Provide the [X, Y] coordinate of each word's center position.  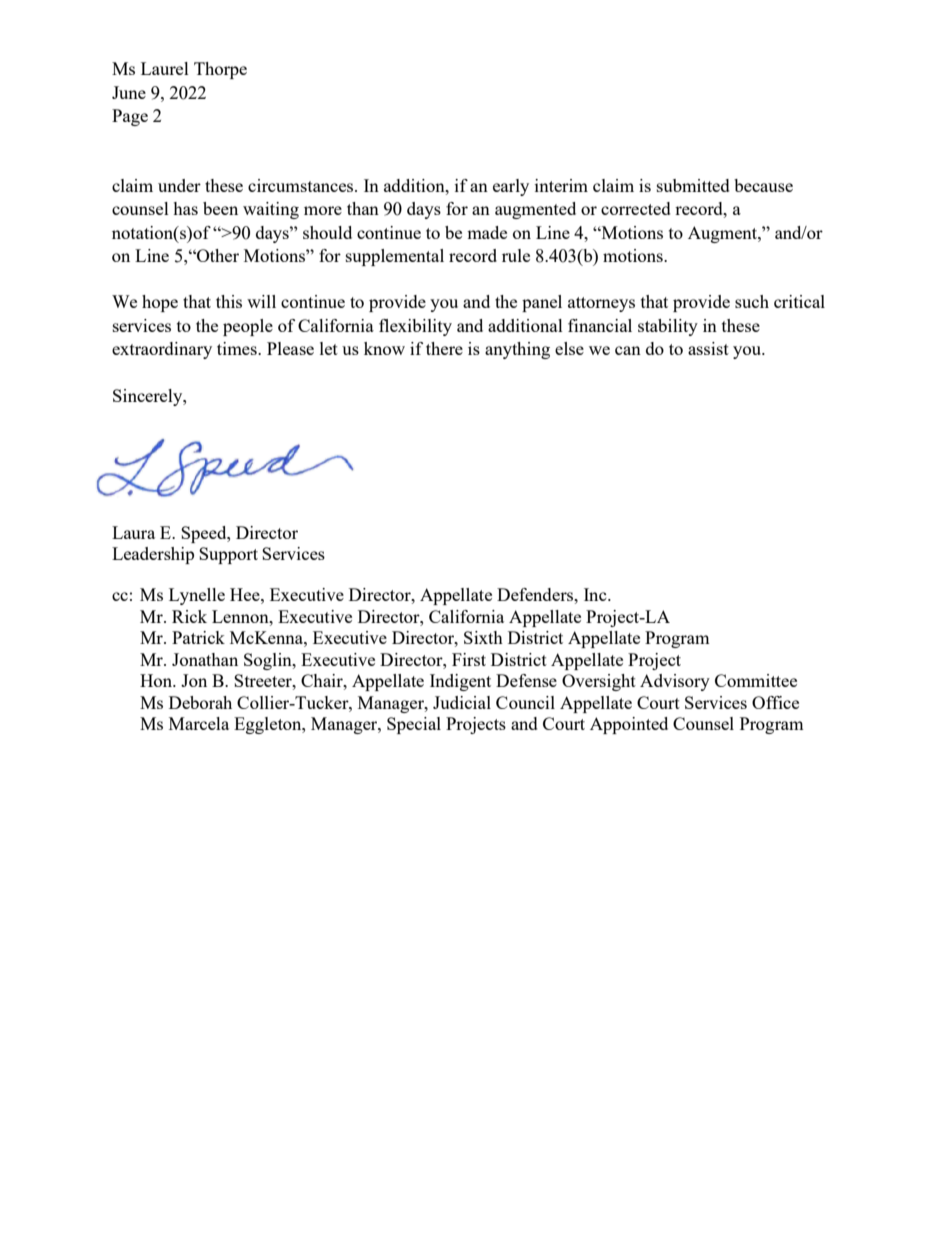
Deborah [200, 702]
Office [775, 702]
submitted [693, 185]
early [511, 187]
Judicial [462, 702]
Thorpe [220, 70]
